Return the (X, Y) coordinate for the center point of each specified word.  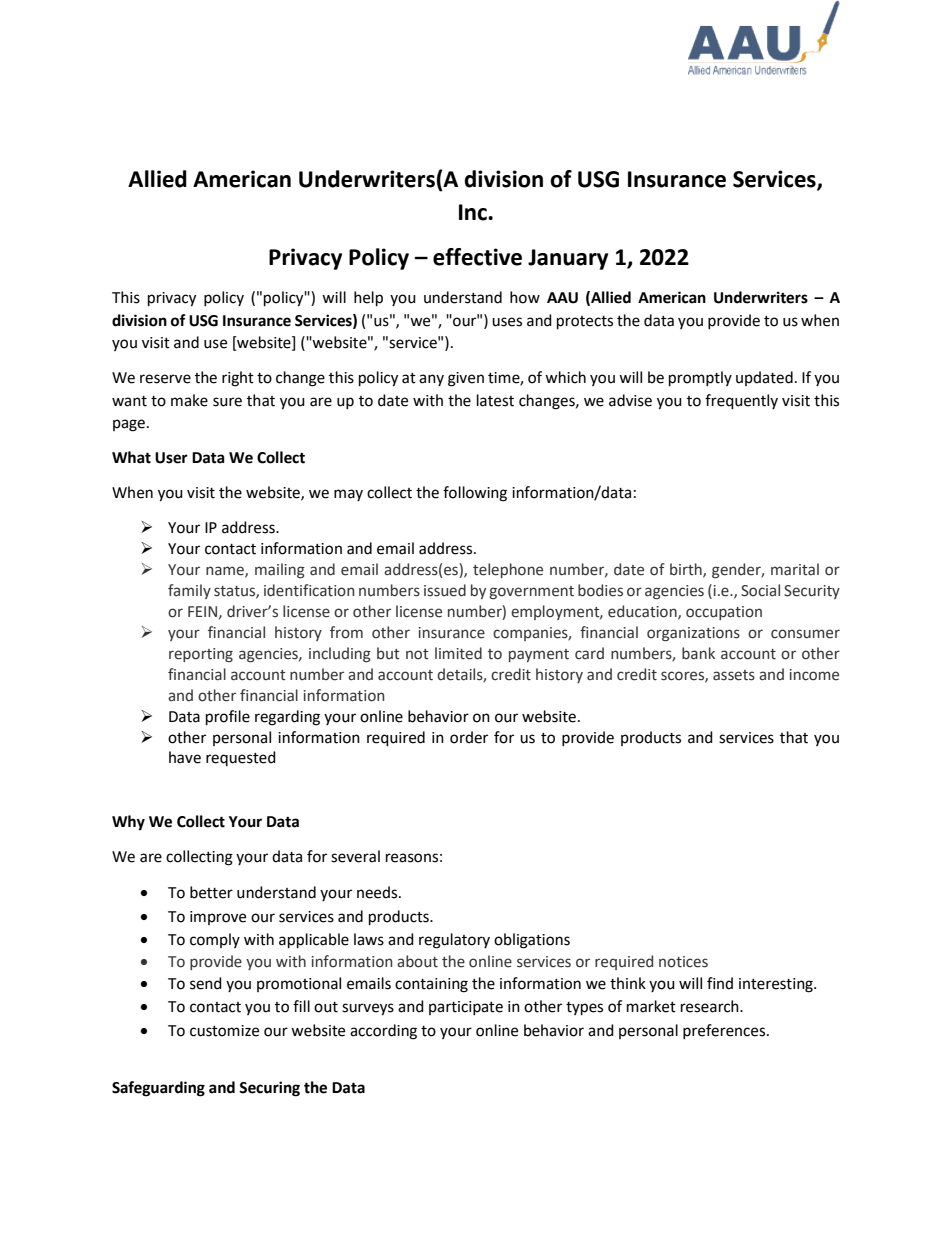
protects (585, 323)
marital (795, 569)
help (368, 299)
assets (734, 675)
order (469, 737)
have (185, 757)
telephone (508, 570)
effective (477, 257)
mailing (280, 570)
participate (466, 1008)
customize (224, 1031)
